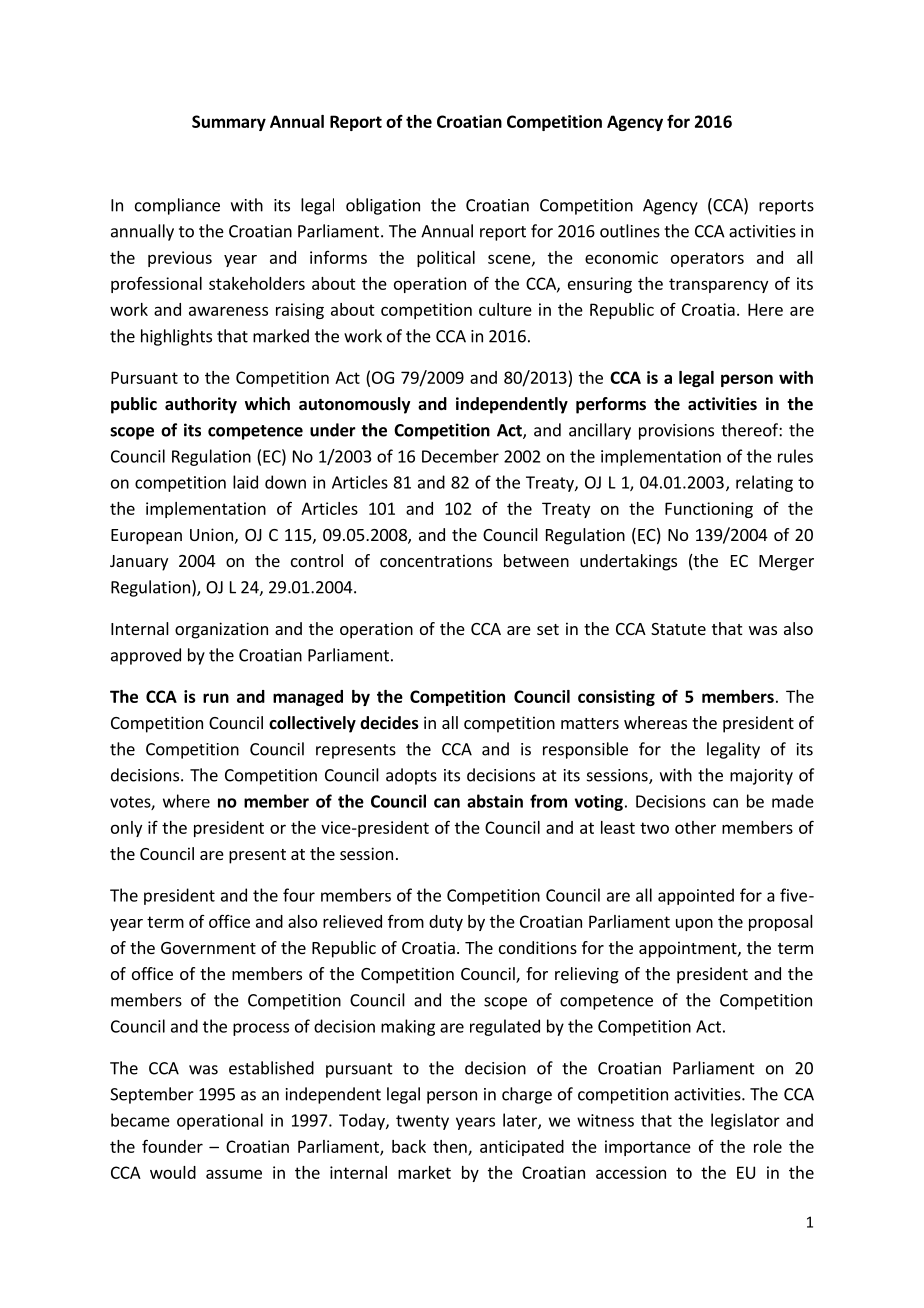 The width and height of the document is (924, 1308). Describe the element at coordinates (383, 206) in the document. I see `obligation` at that location.
